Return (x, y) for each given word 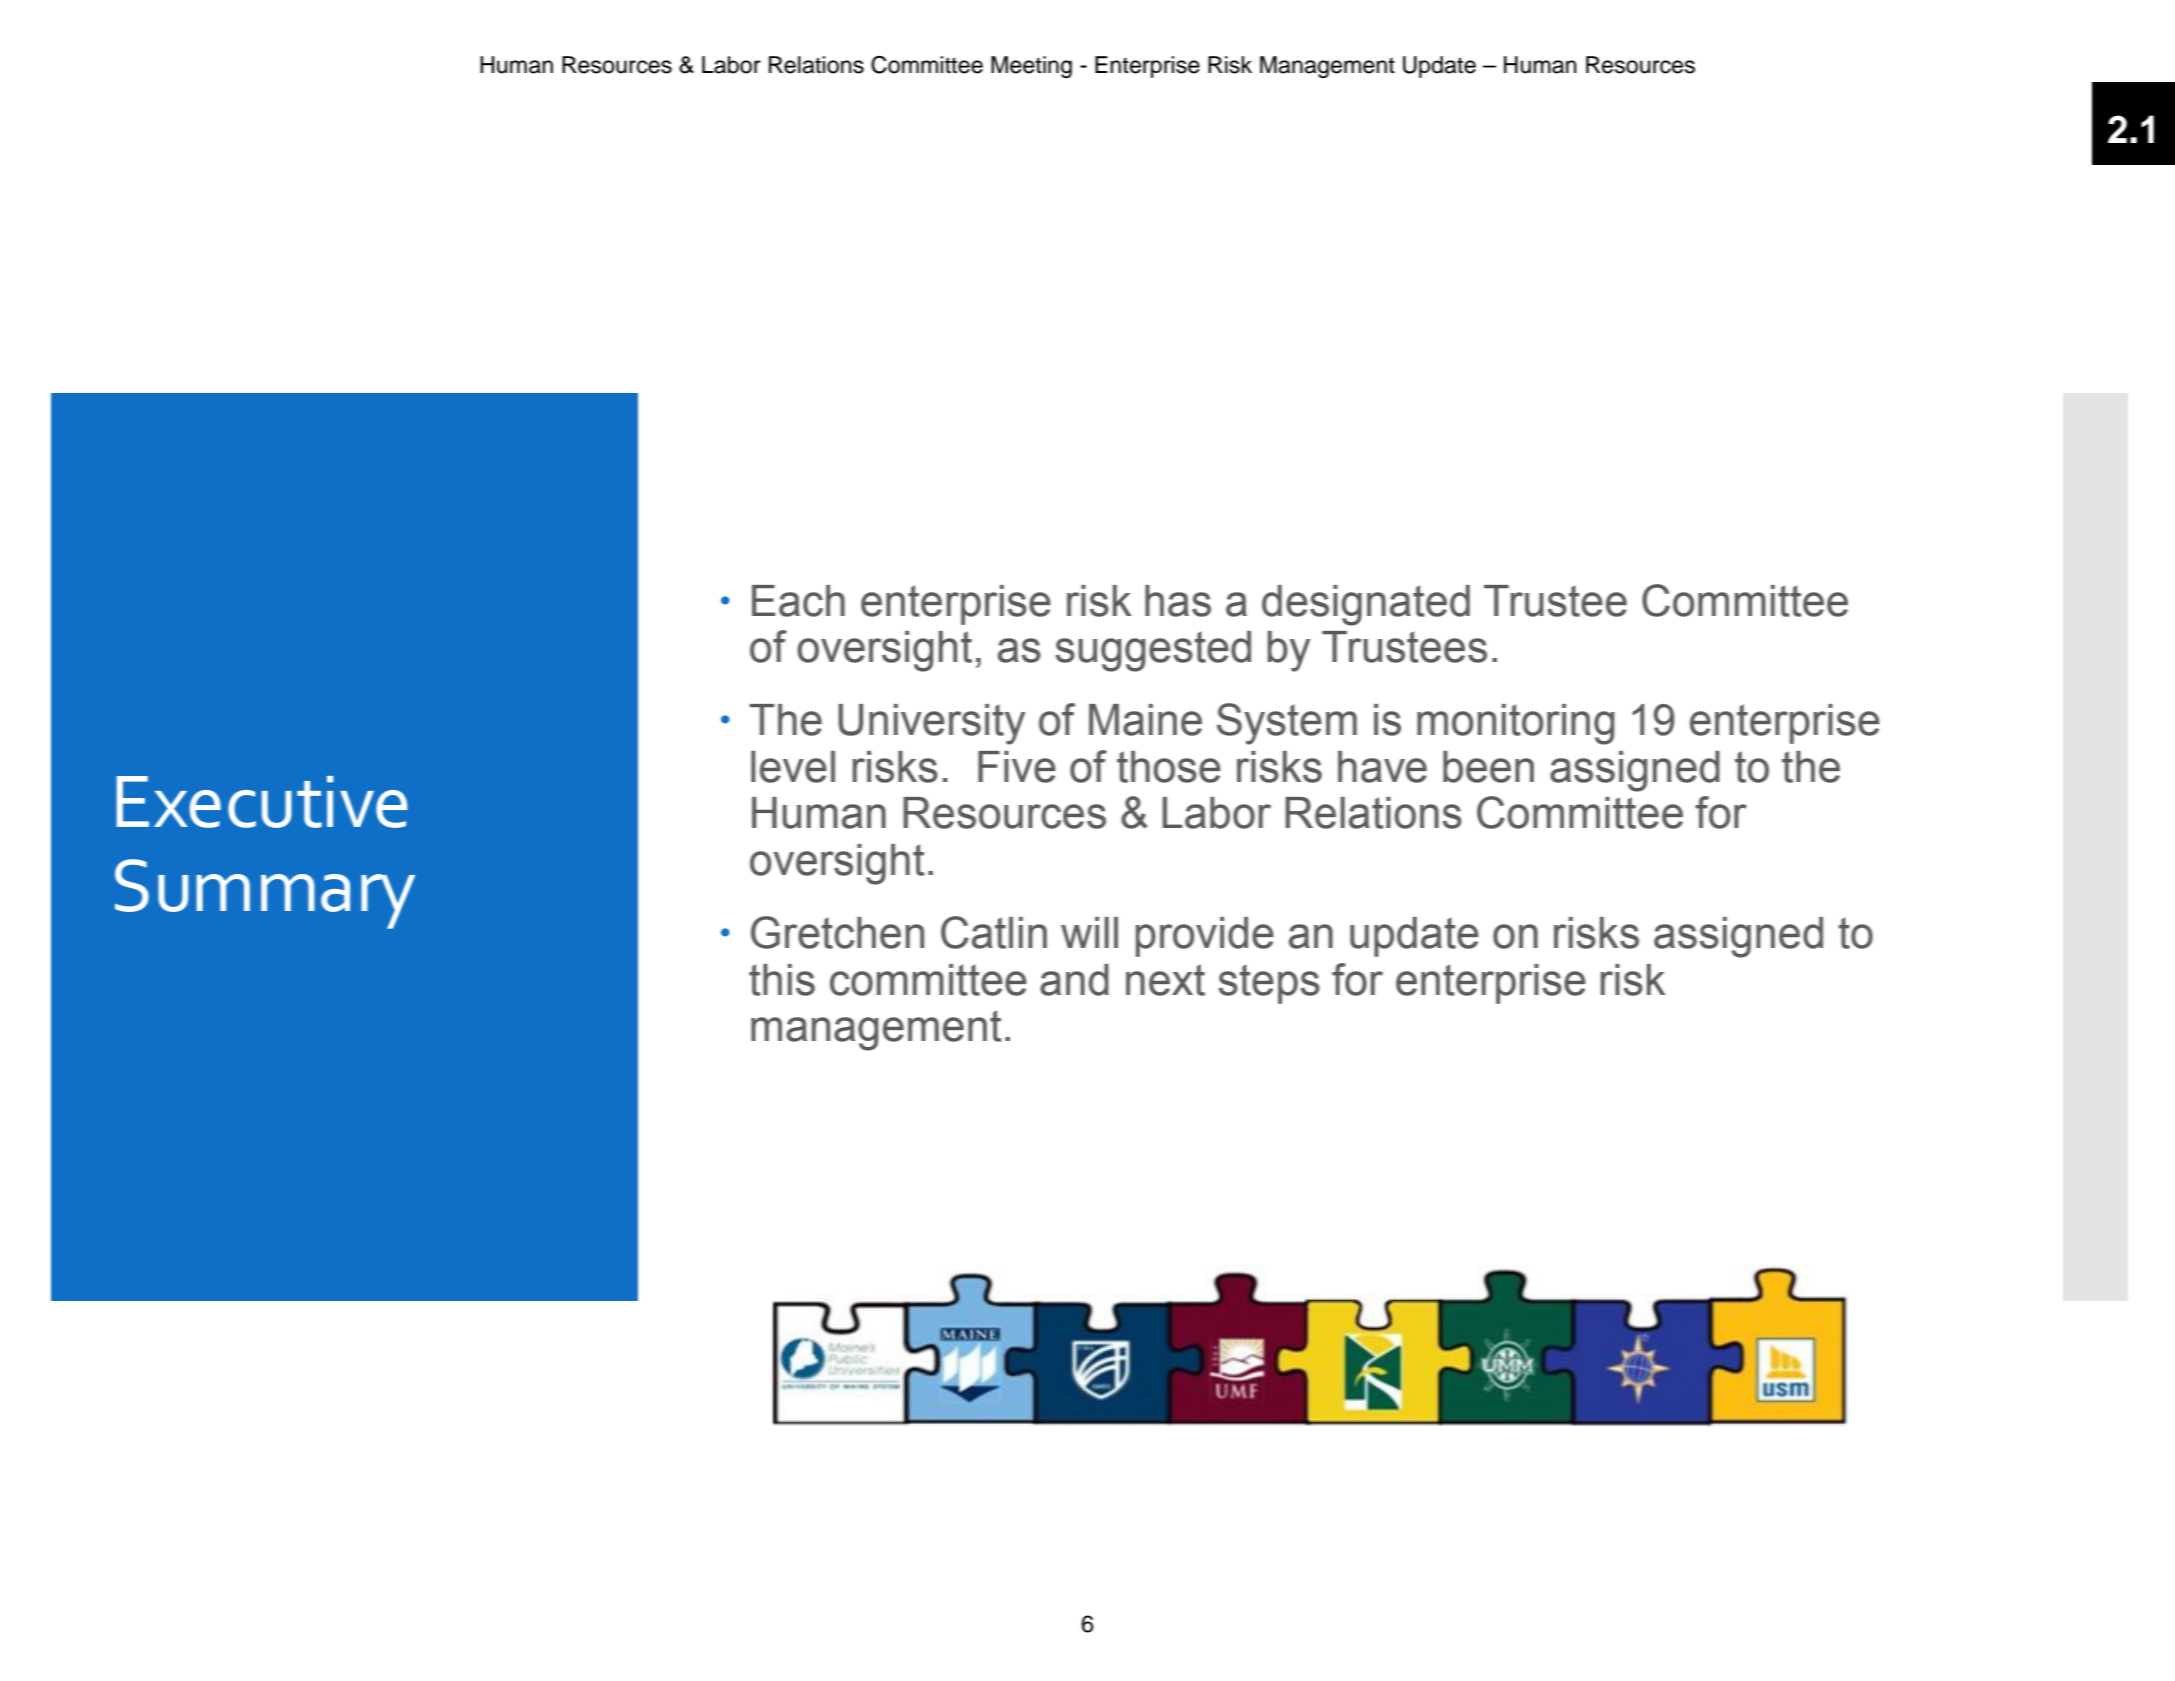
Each (798, 601)
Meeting (1031, 67)
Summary (265, 894)
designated (1366, 605)
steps (1269, 984)
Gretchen (837, 932)
